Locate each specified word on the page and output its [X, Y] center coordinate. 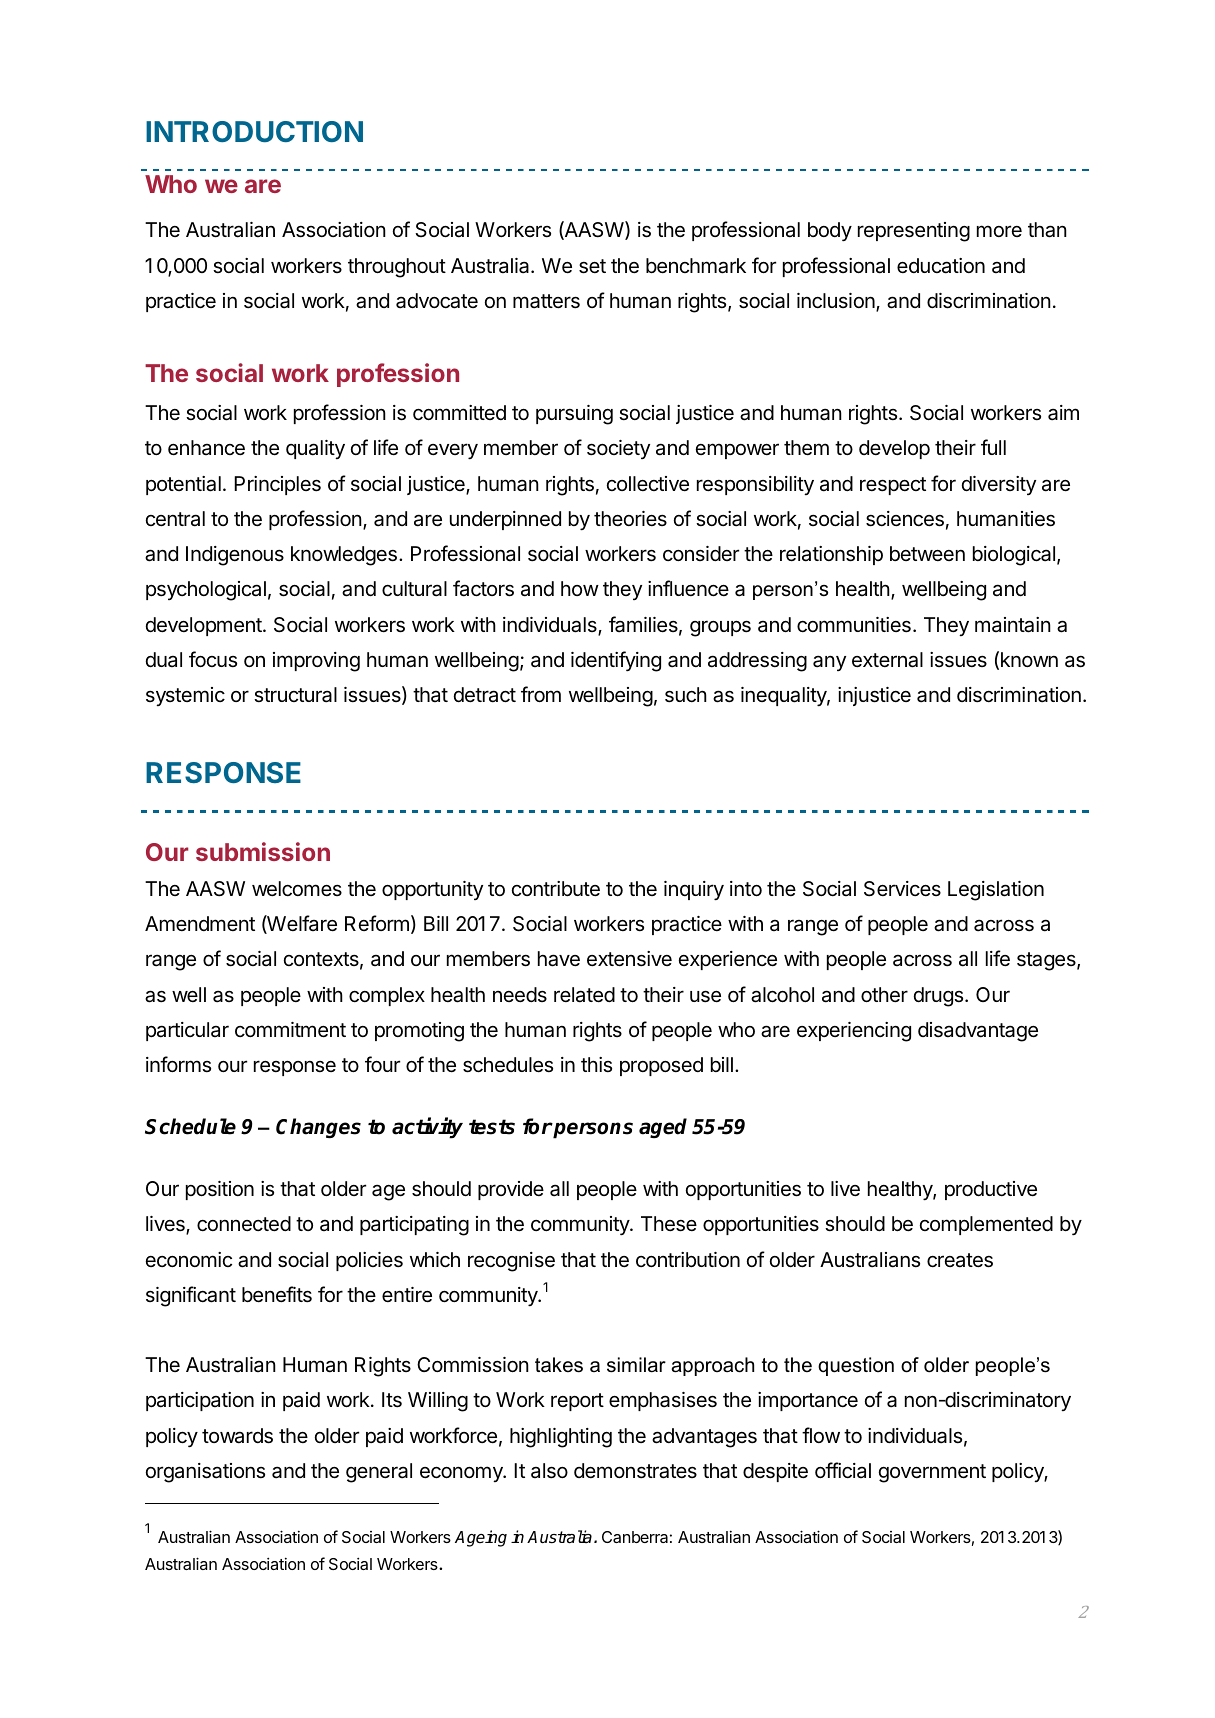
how [580, 588]
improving [316, 662]
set [592, 266]
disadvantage [978, 1032]
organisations [205, 1473]
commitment [290, 1030]
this [596, 1065]
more [999, 231]
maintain [1013, 625]
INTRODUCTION [254, 131]
